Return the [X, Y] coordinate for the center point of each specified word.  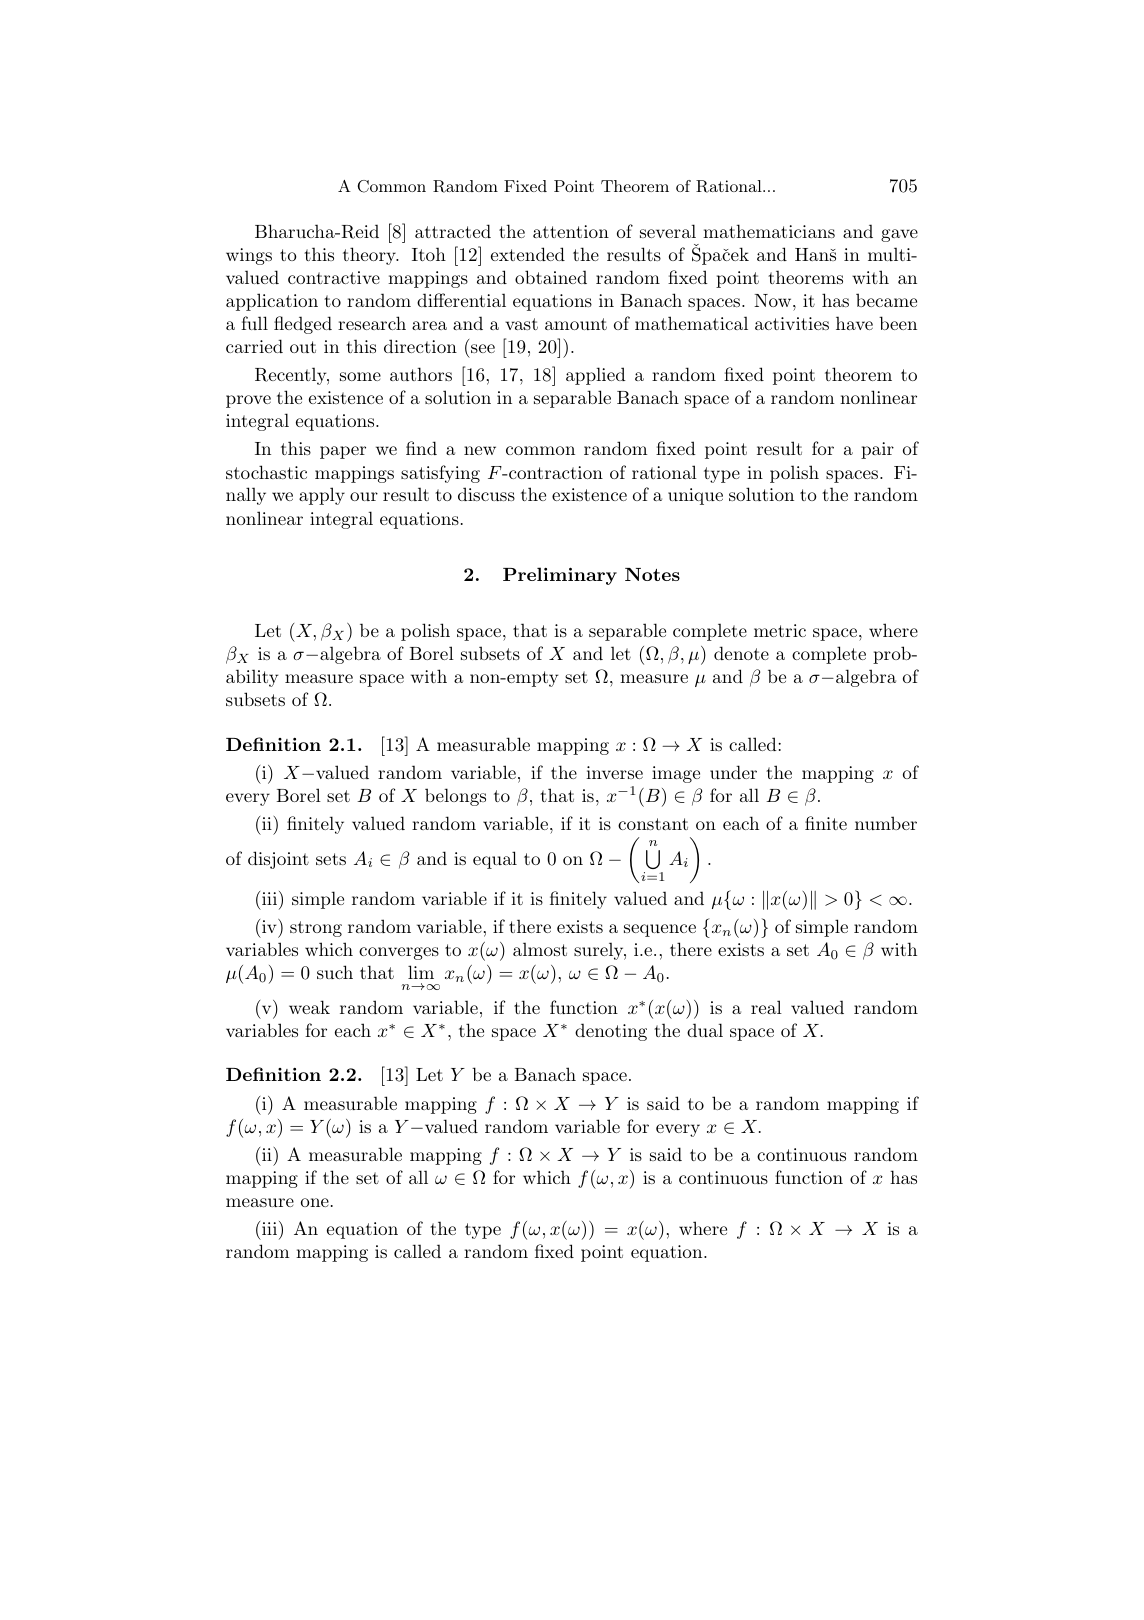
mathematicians [769, 231]
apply [322, 496]
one [315, 1202]
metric [780, 630]
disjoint [278, 860]
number [886, 823]
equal [495, 860]
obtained [551, 277]
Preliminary [560, 576]
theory [370, 256]
